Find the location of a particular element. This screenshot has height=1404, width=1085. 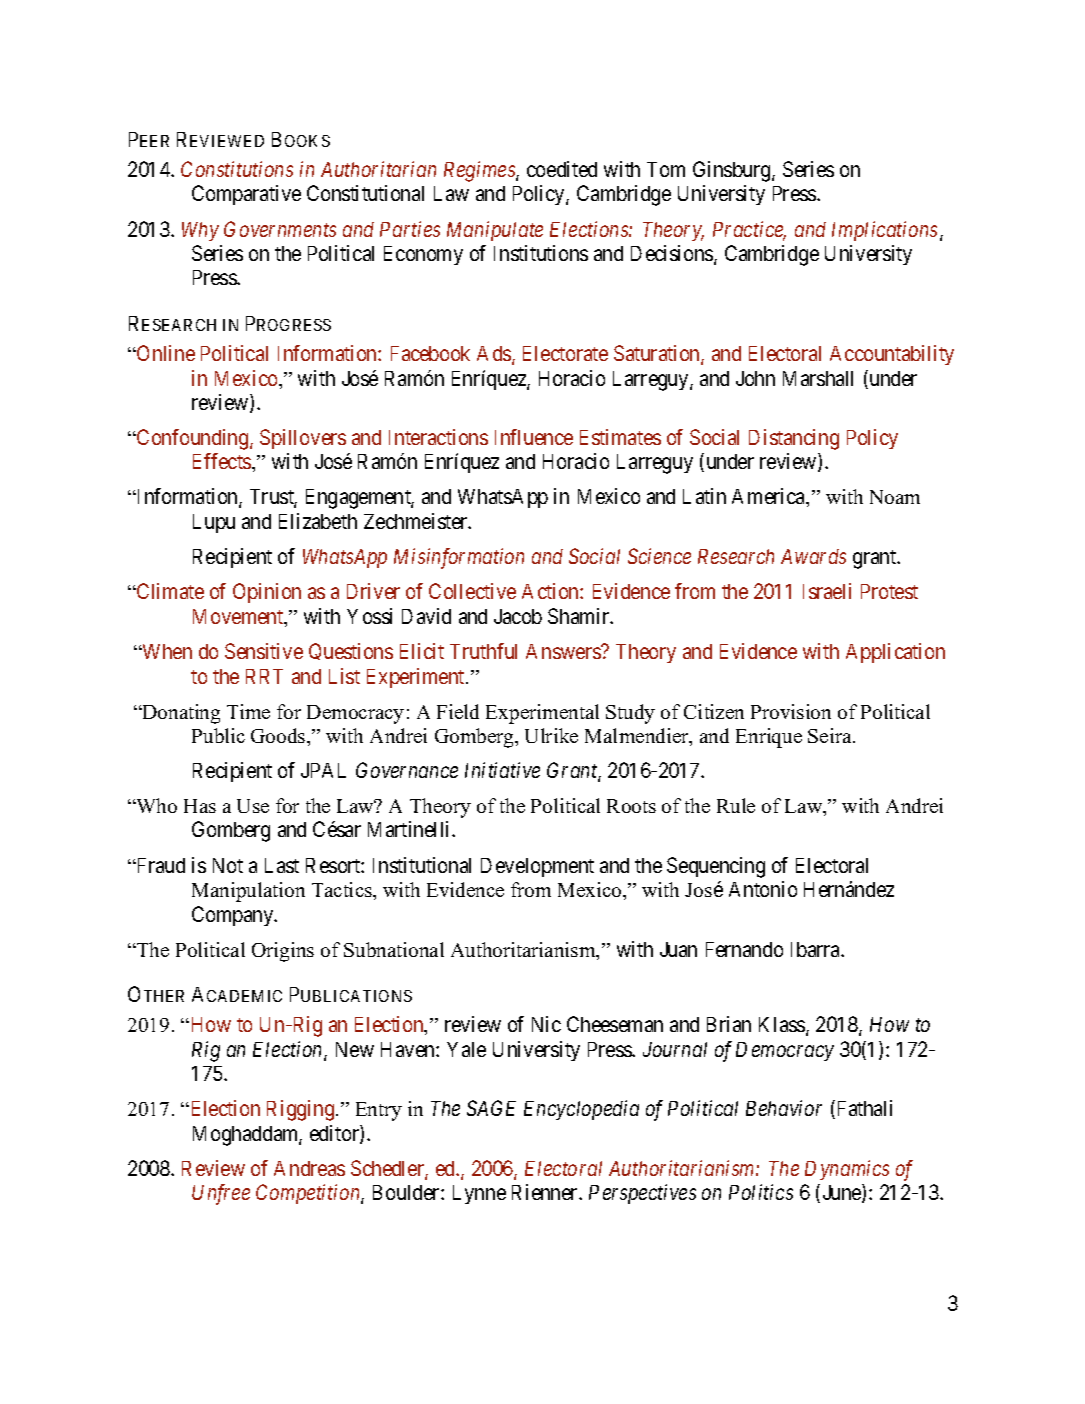

Nic is located at coordinates (546, 1024).
